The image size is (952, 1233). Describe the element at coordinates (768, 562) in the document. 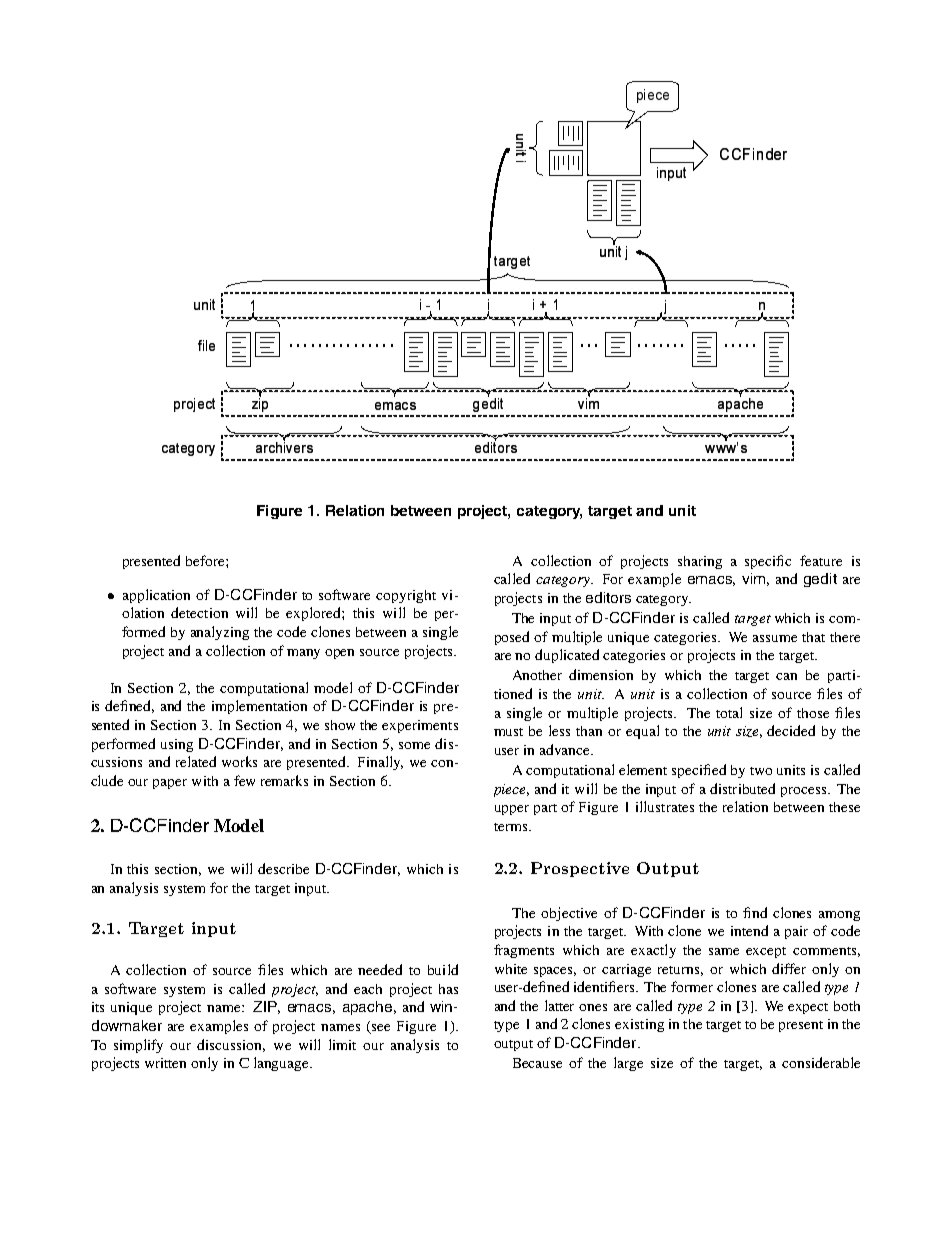

I see `specific` at that location.
